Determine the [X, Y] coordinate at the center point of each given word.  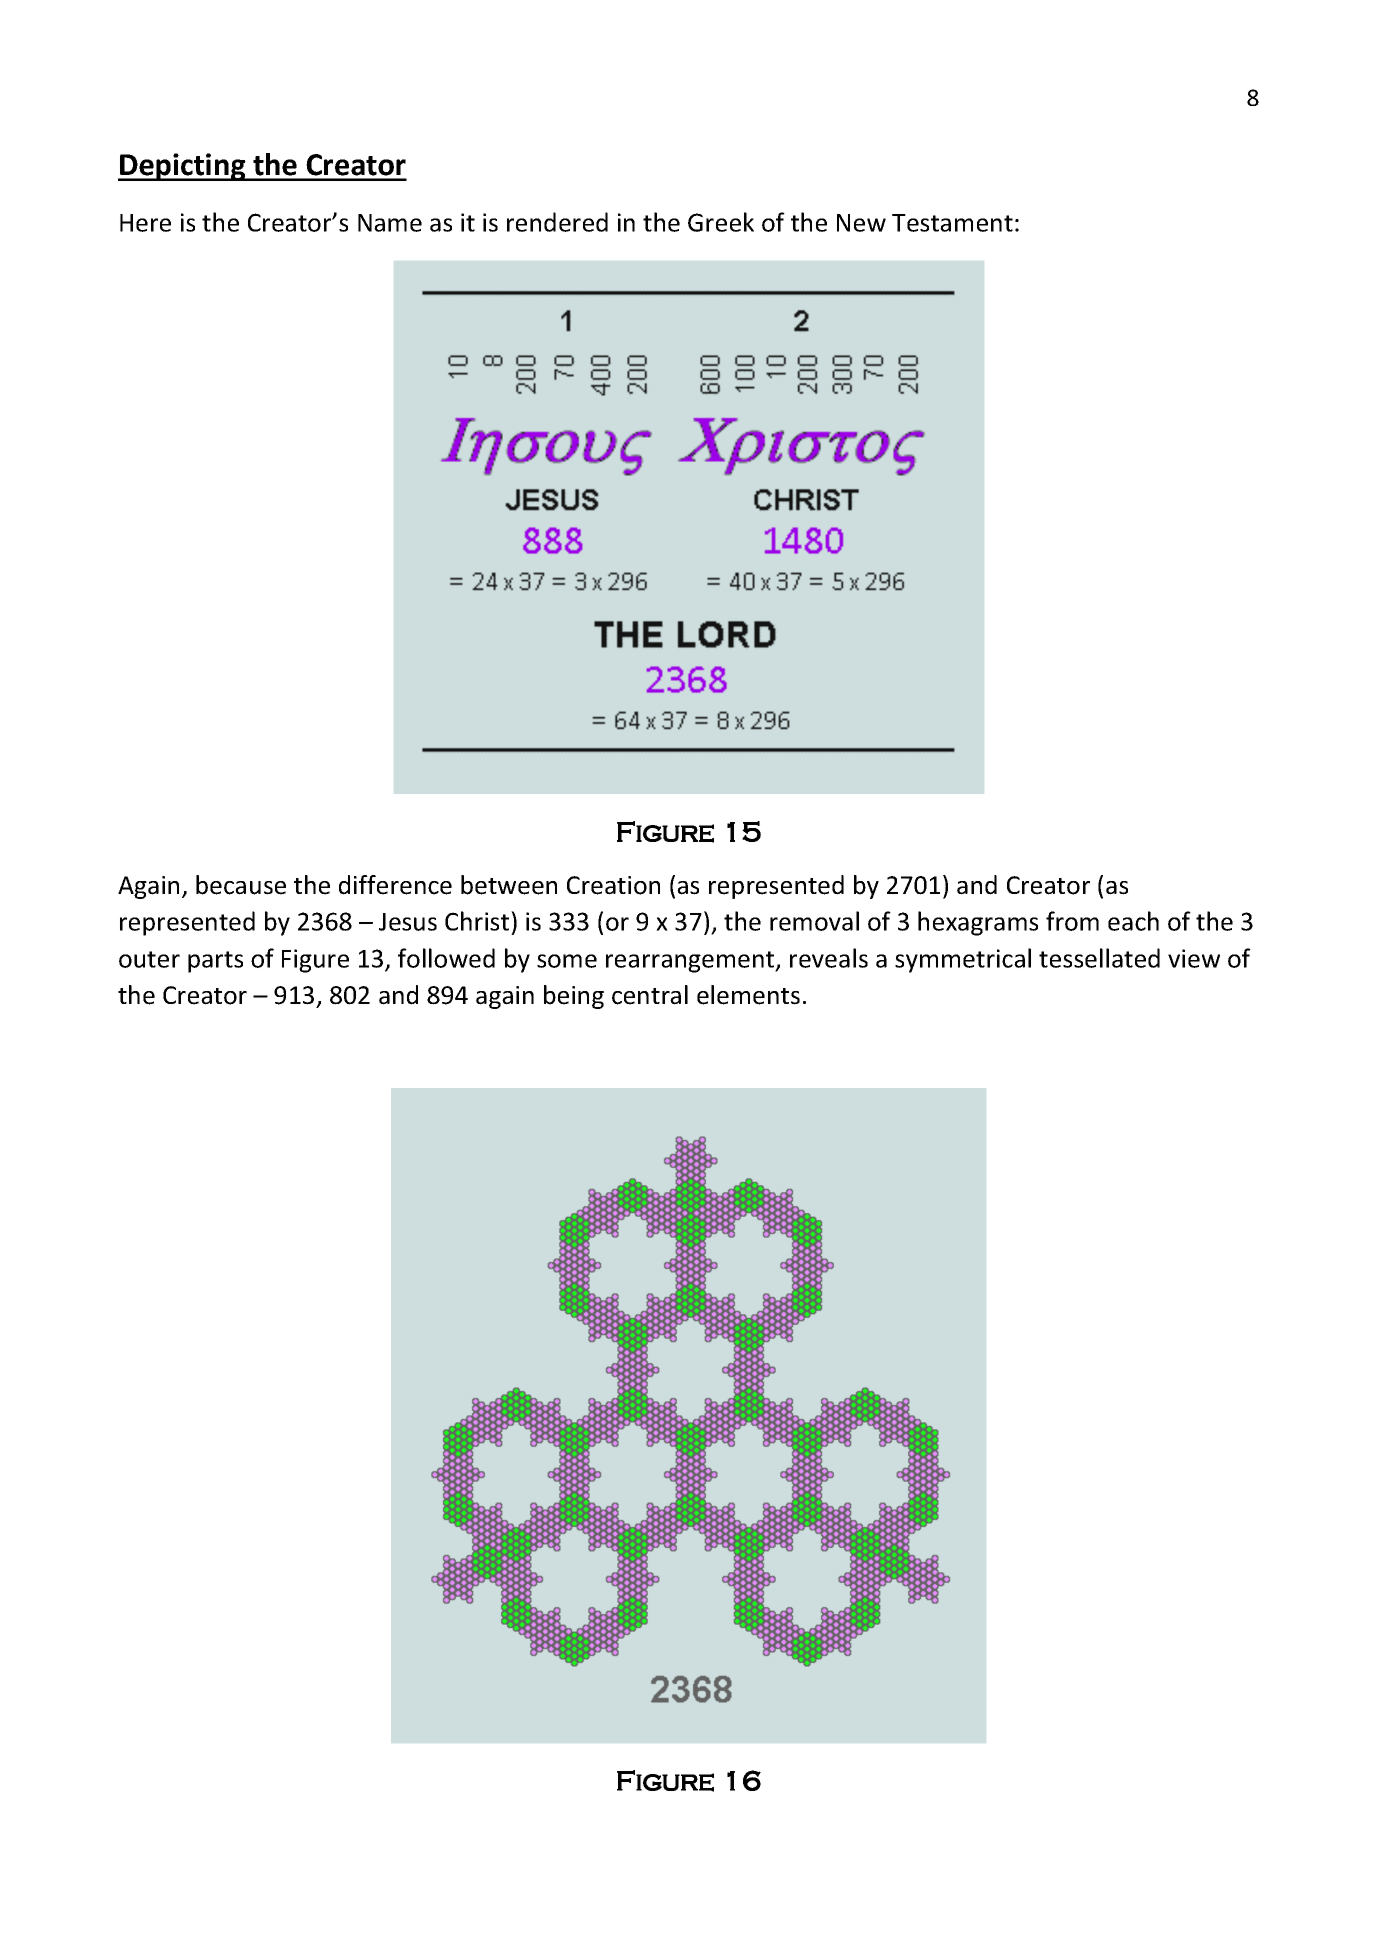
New [861, 223]
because [241, 885]
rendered [557, 222]
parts [215, 962]
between [509, 885]
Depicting [183, 167]
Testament [952, 223]
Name [390, 223]
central [650, 995]
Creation [613, 885]
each [1133, 921]
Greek [721, 222]
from [1072, 921]
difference [395, 885]
